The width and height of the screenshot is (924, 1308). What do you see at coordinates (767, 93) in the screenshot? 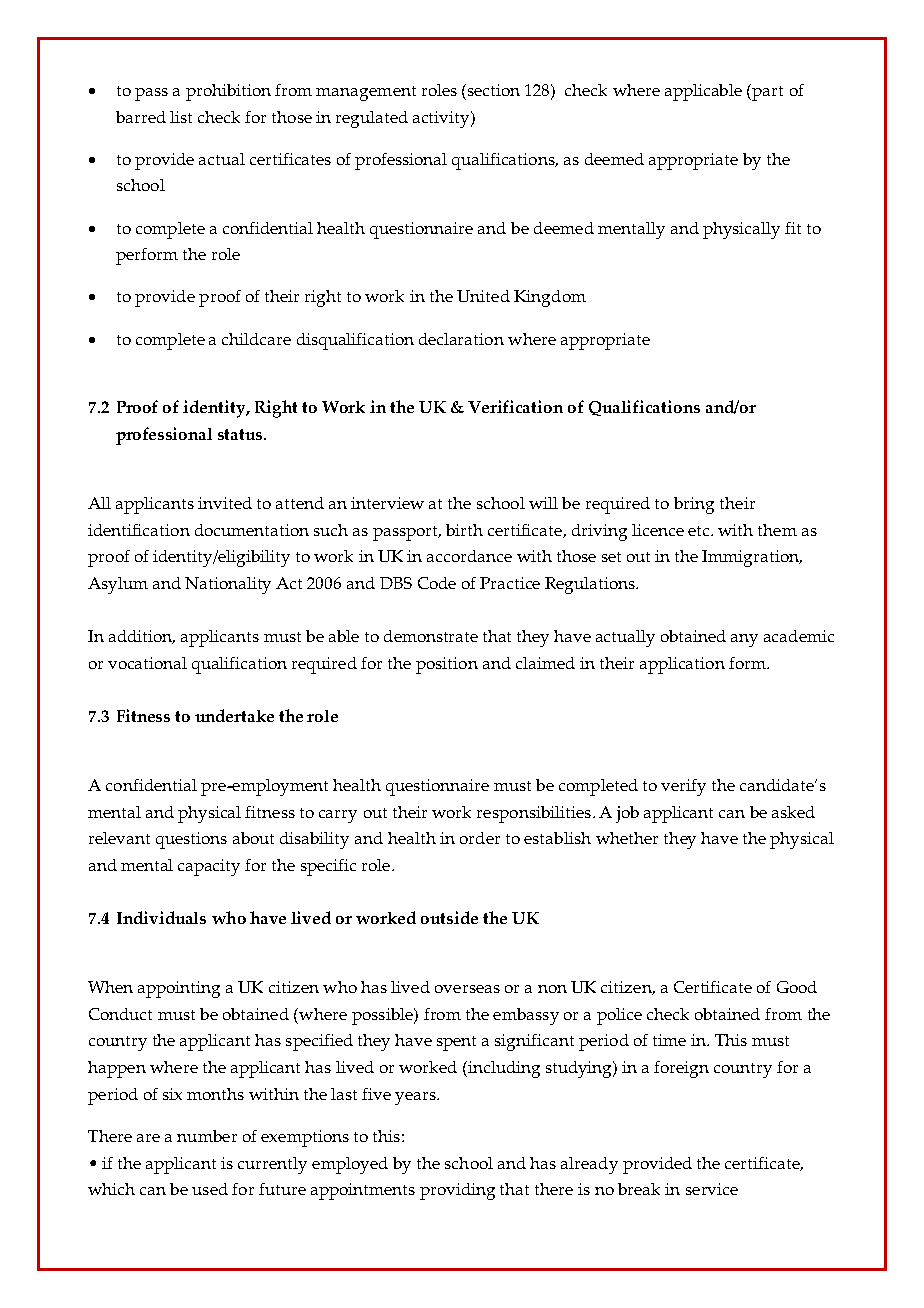
I see `part` at bounding box center [767, 93].
